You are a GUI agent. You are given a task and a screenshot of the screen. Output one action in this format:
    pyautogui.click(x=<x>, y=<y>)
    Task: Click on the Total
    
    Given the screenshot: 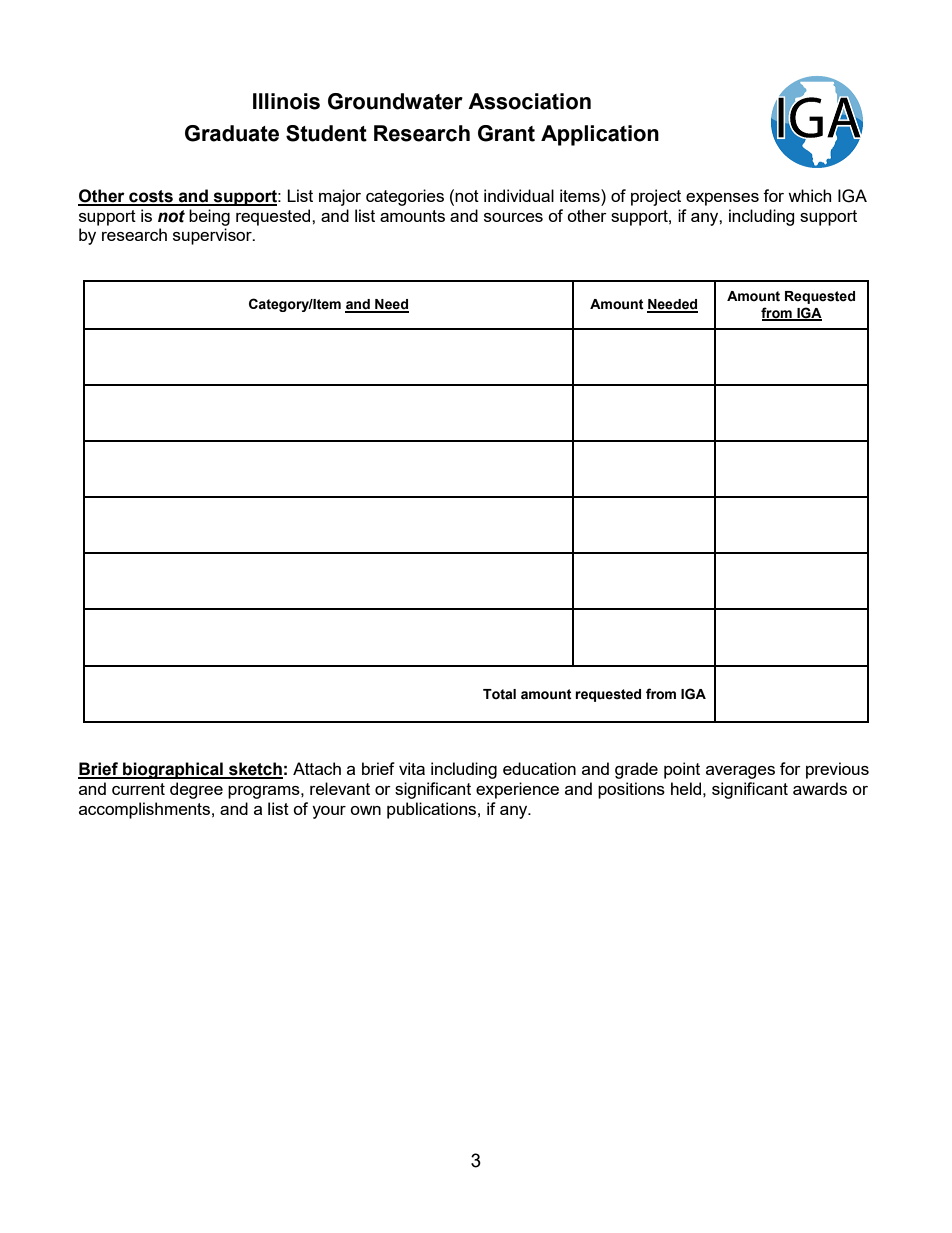 What is the action you would take?
    pyautogui.click(x=499, y=694)
